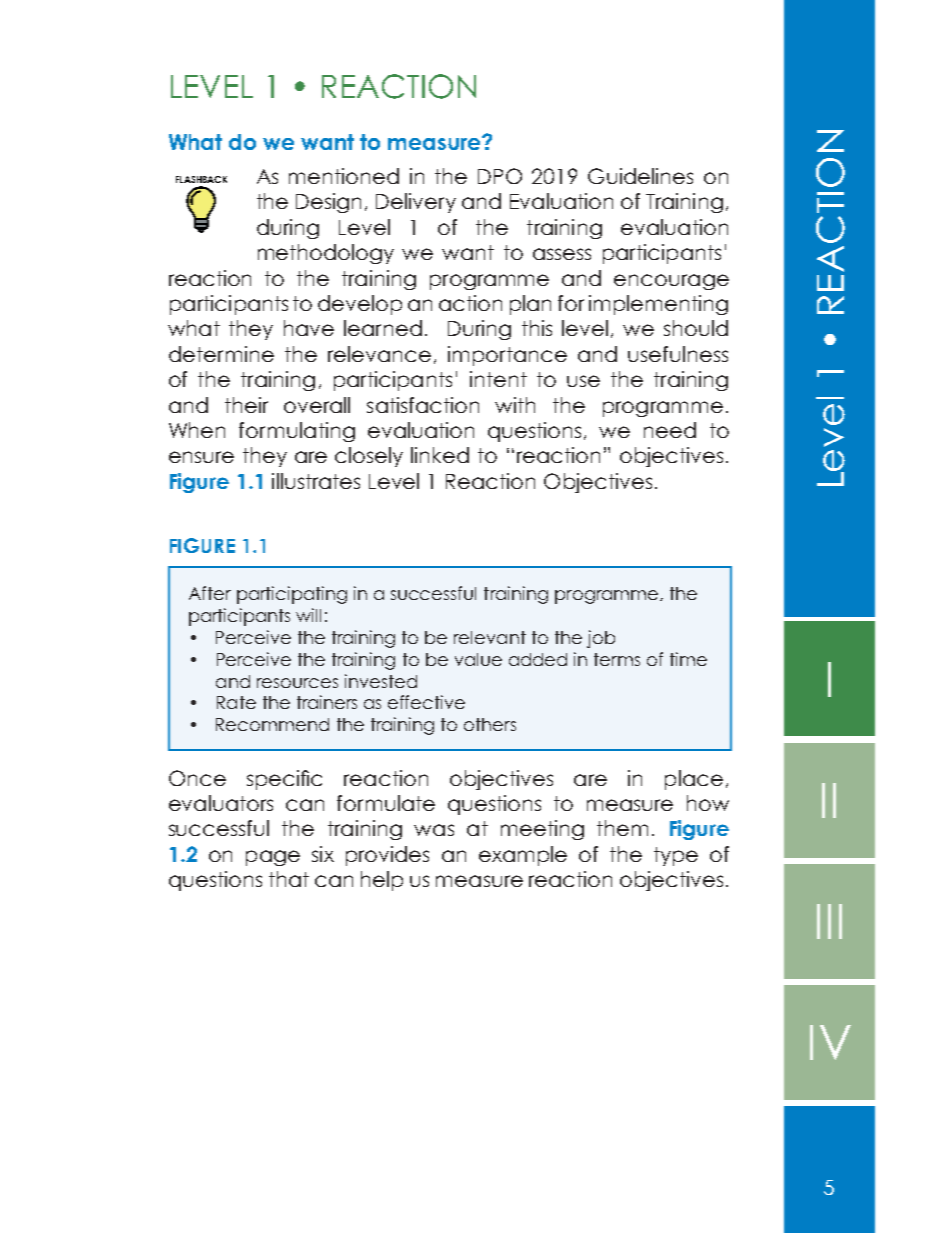 The height and width of the image is (1233, 952). What do you see at coordinates (688, 659) in the image?
I see `time` at bounding box center [688, 659].
